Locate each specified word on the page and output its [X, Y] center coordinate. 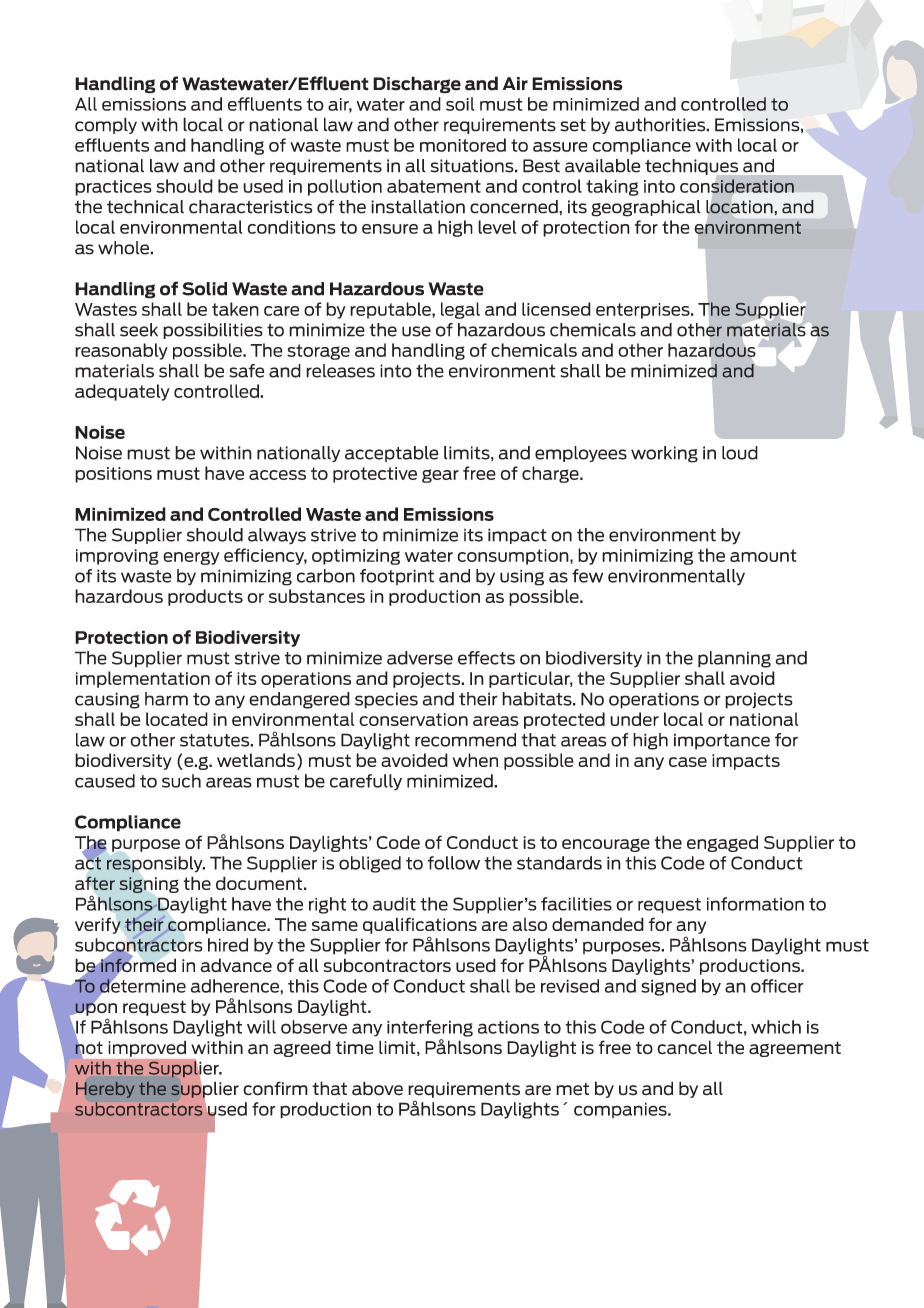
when [475, 760]
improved [147, 1049]
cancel [684, 1047]
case [688, 762]
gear [440, 476]
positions [113, 475]
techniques [693, 168]
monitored [463, 145]
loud [740, 453]
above [377, 1088]
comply [106, 125]
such [181, 781]
